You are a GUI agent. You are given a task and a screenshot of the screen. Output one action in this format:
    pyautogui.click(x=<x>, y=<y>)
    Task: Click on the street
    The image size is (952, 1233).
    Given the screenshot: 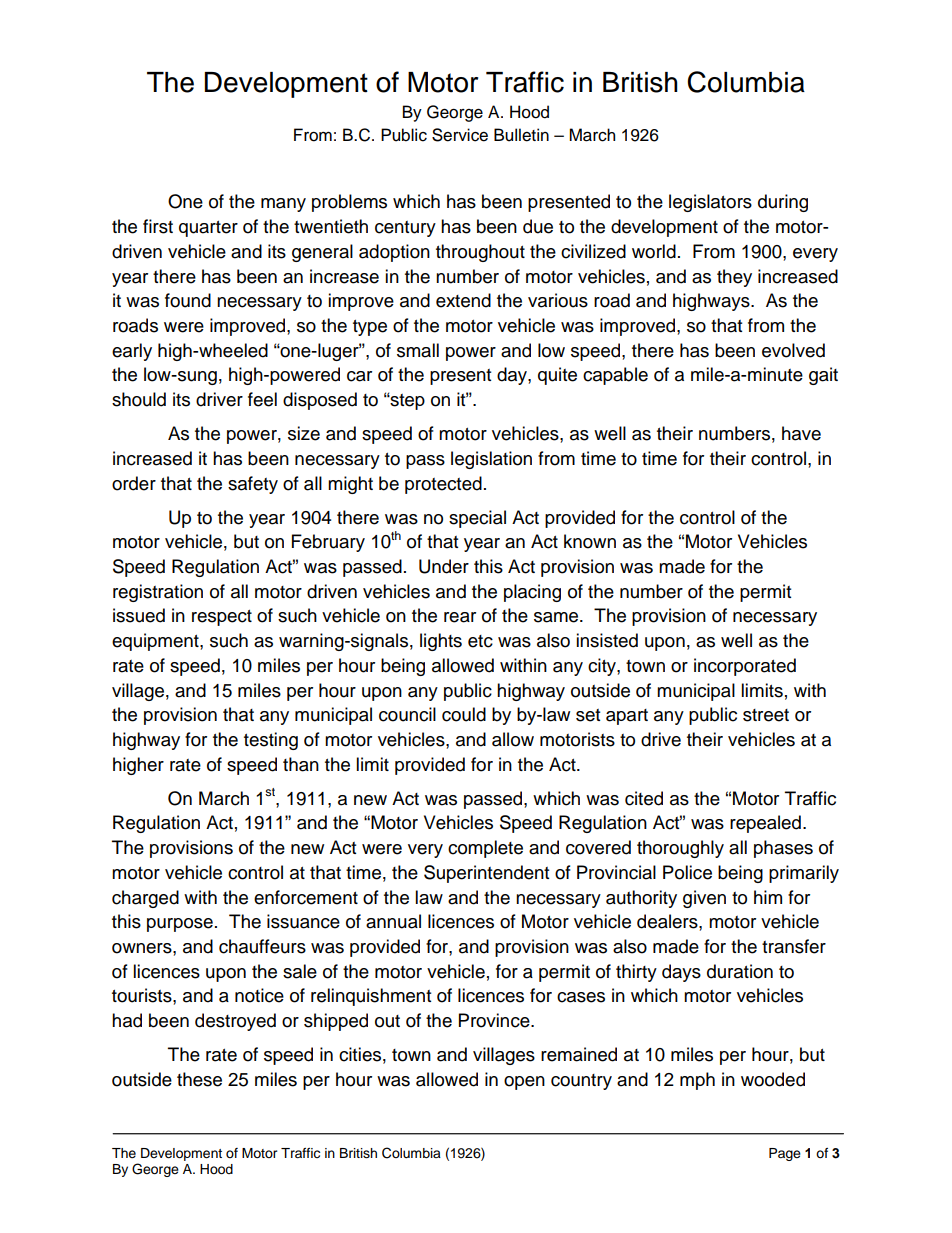 What is the action you would take?
    pyautogui.click(x=766, y=715)
